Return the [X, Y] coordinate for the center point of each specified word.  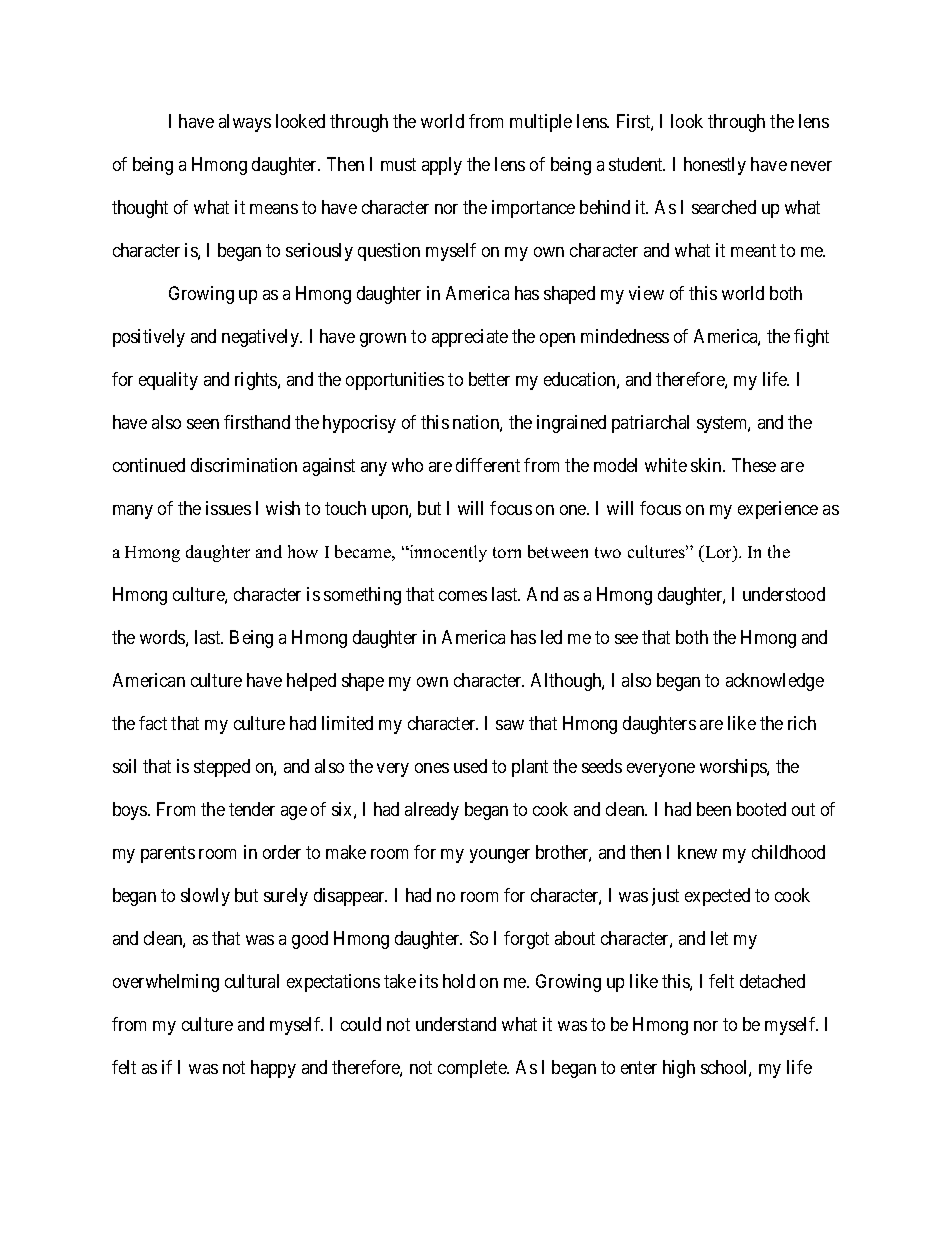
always [245, 123]
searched [724, 207]
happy [273, 1069]
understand [456, 1024]
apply [442, 166]
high [679, 1069]
